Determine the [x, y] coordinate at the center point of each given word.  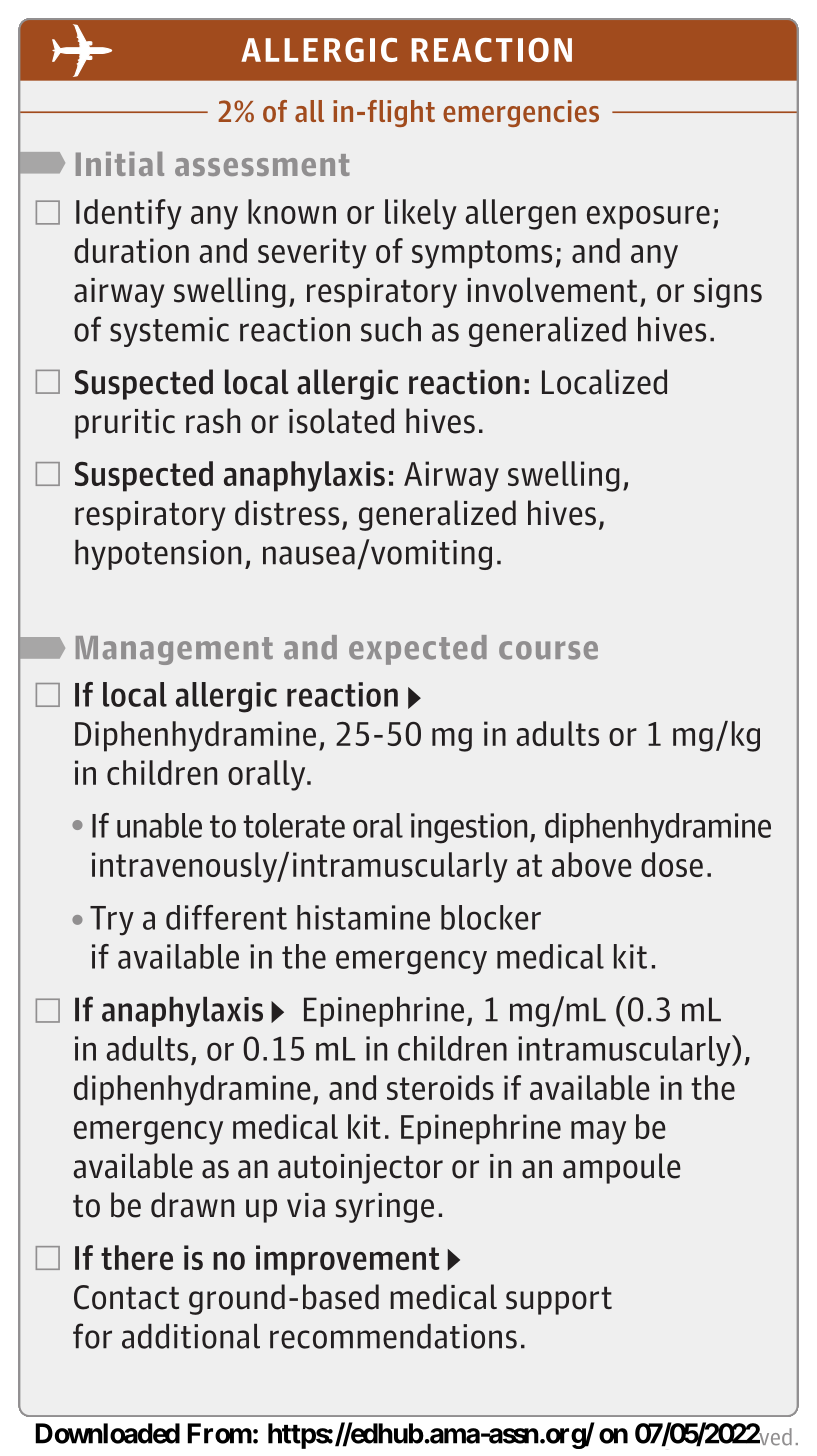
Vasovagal [145, 214]
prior [303, 215]
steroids [440, 1087]
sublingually [156, 920]
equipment [351, 888]
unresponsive [193, 525]
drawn [192, 1205]
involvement [552, 290]
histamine [363, 917]
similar [155, 736]
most [626, 956]
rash [213, 421]
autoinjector [360, 1169]
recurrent [579, 826]
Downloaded [107, 1433]
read [641, 382]
